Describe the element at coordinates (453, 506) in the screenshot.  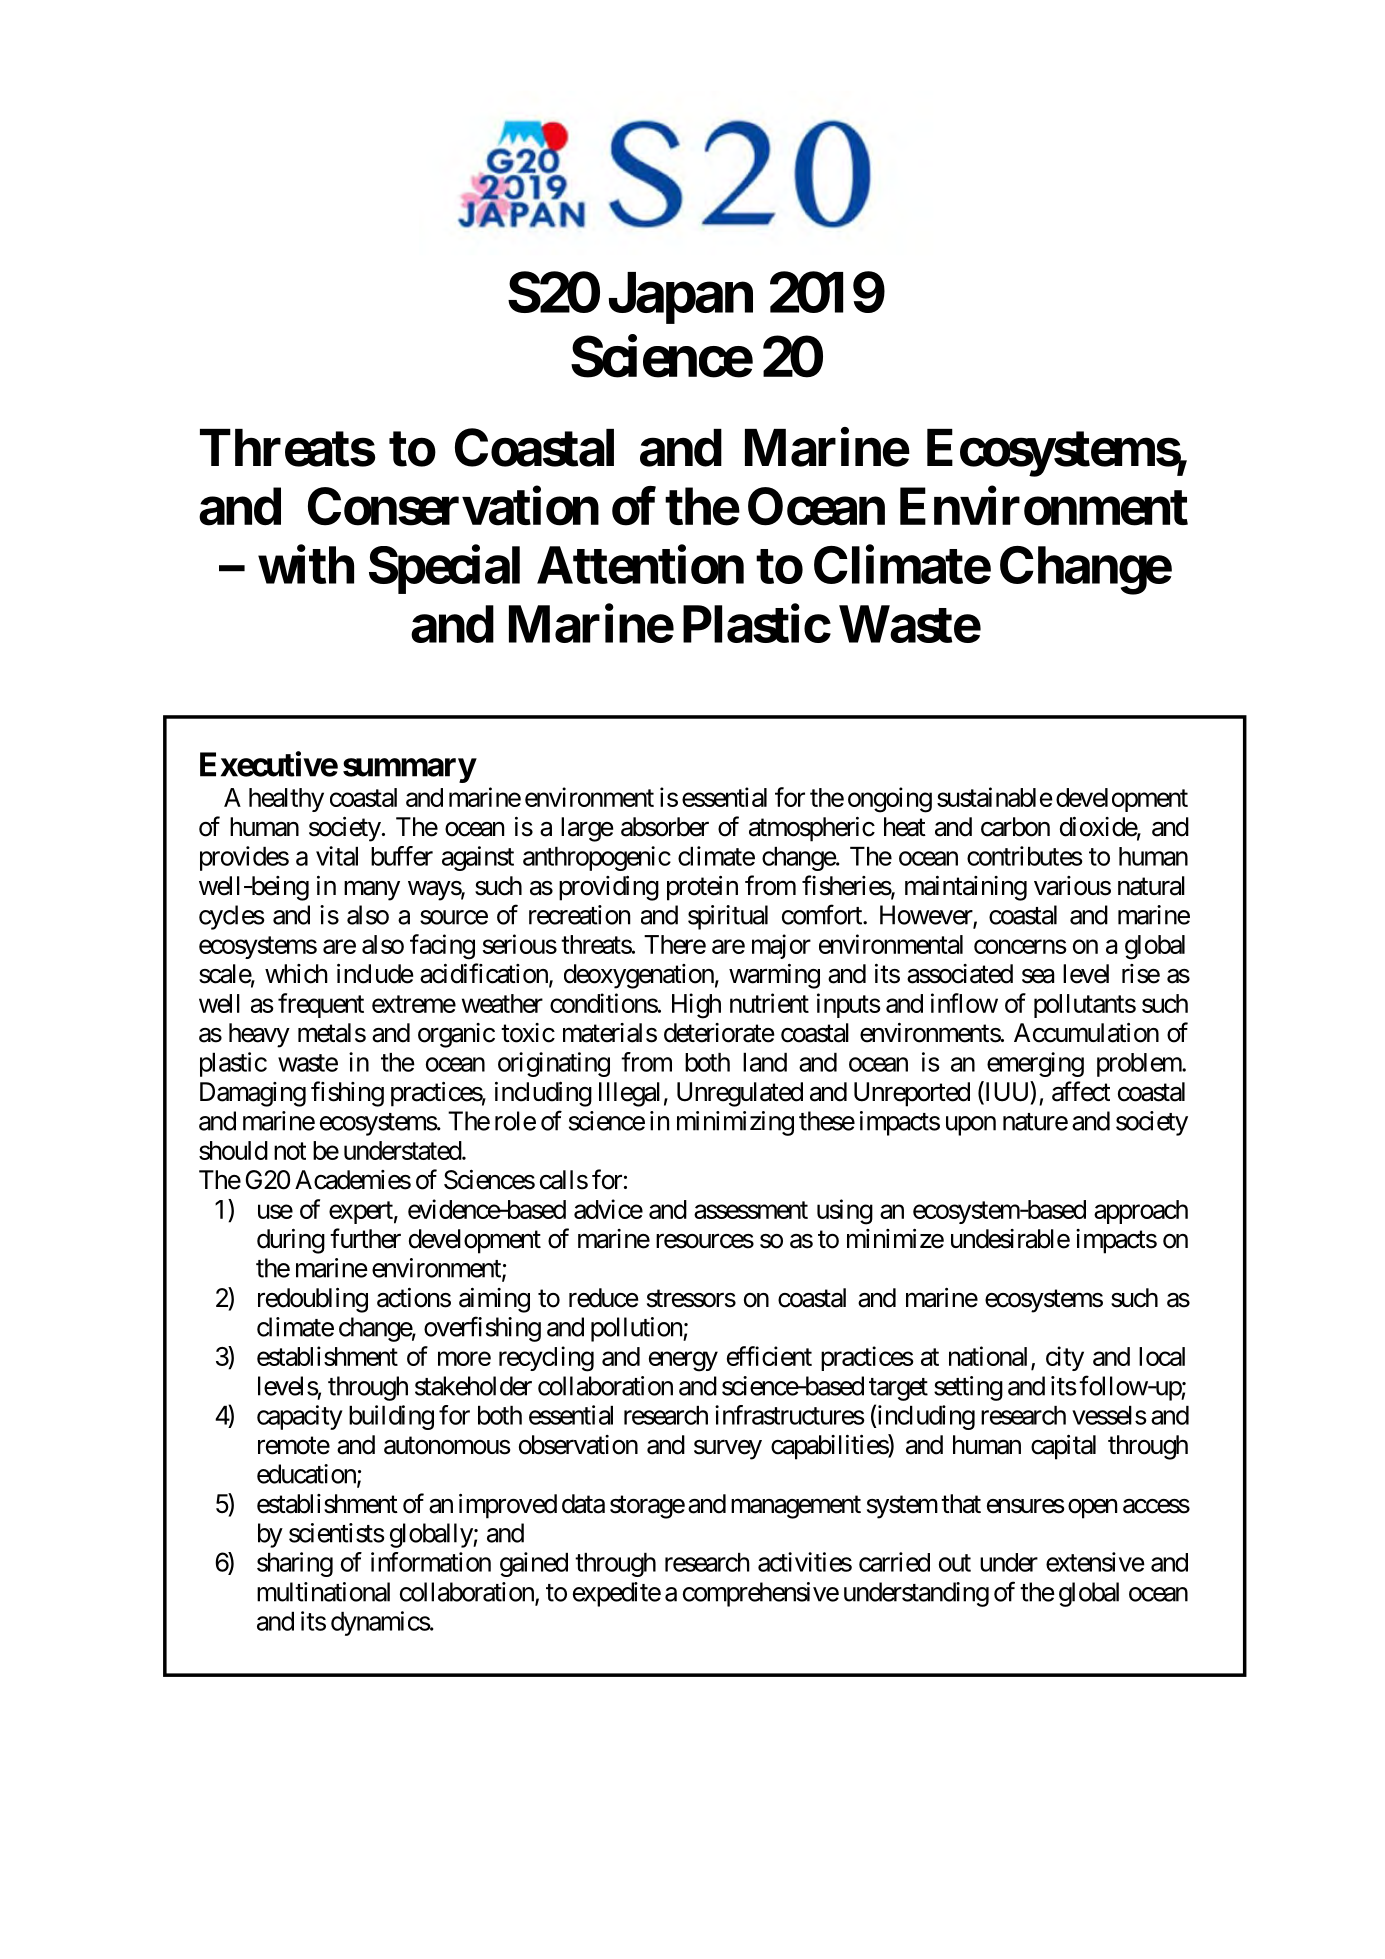
I see `Conservation` at that location.
